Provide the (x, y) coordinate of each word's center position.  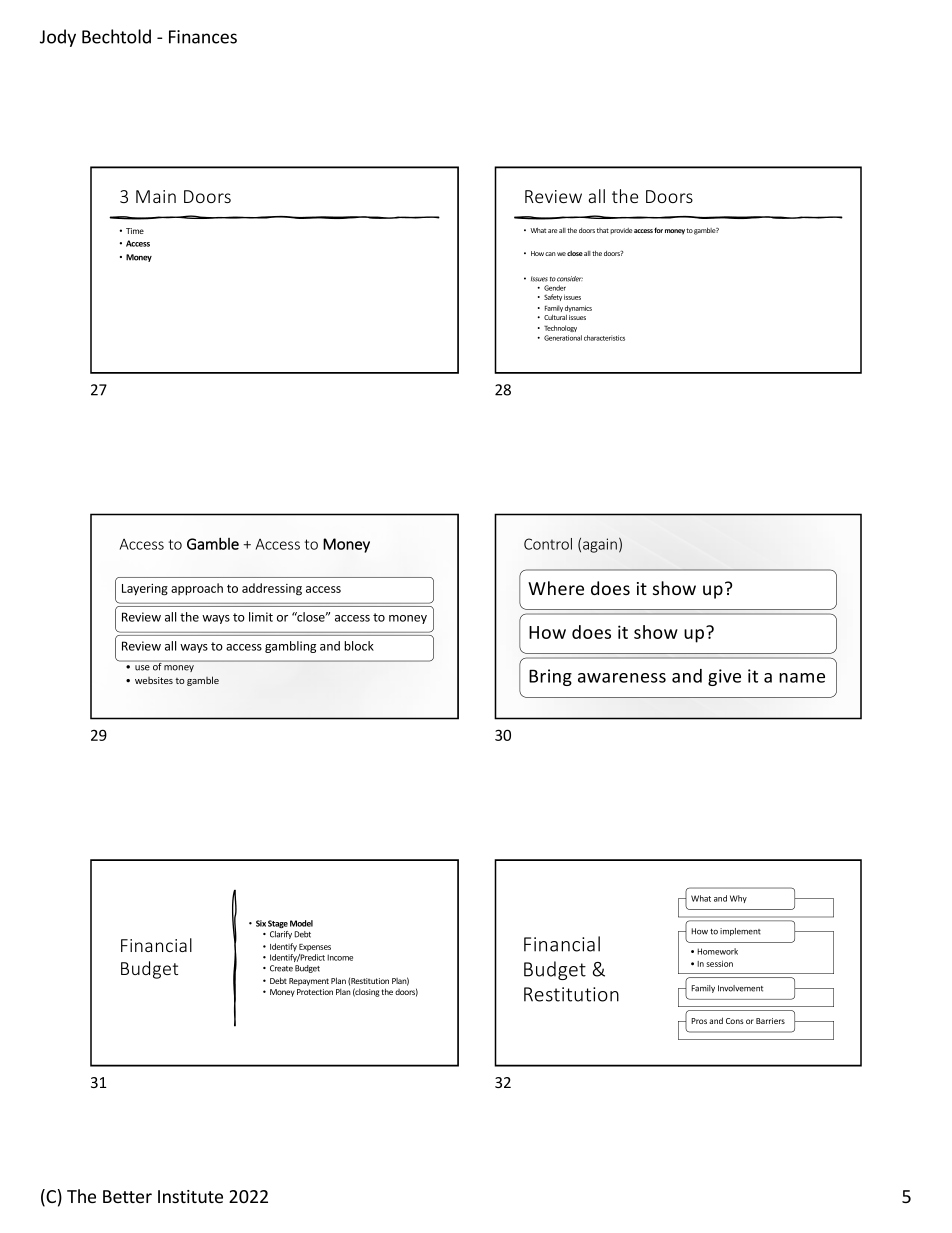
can (550, 254)
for (658, 230)
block (359, 646)
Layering (145, 590)
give (724, 677)
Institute (190, 1196)
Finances (203, 37)
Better (127, 1196)
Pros (699, 1021)
